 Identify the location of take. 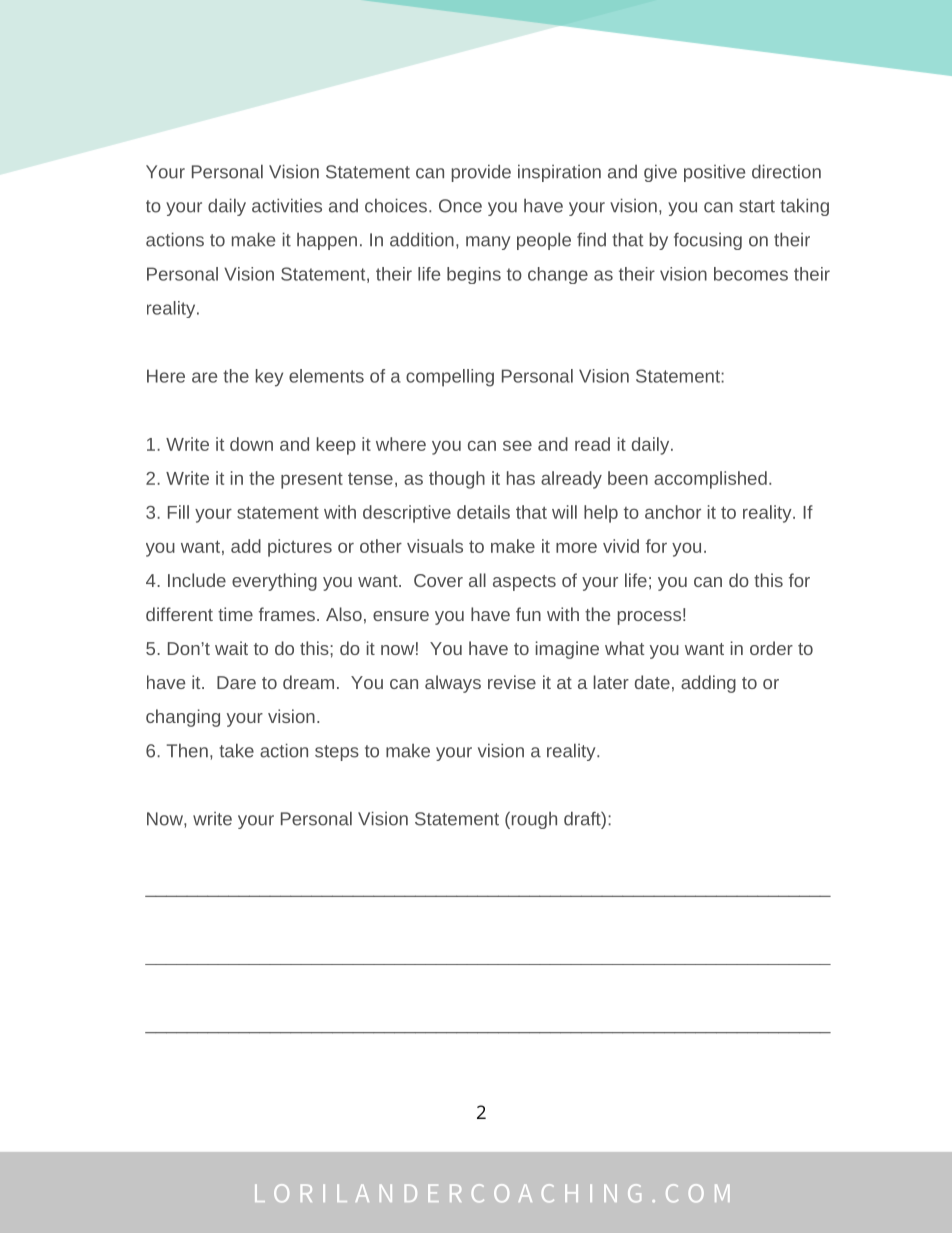
(236, 750).
